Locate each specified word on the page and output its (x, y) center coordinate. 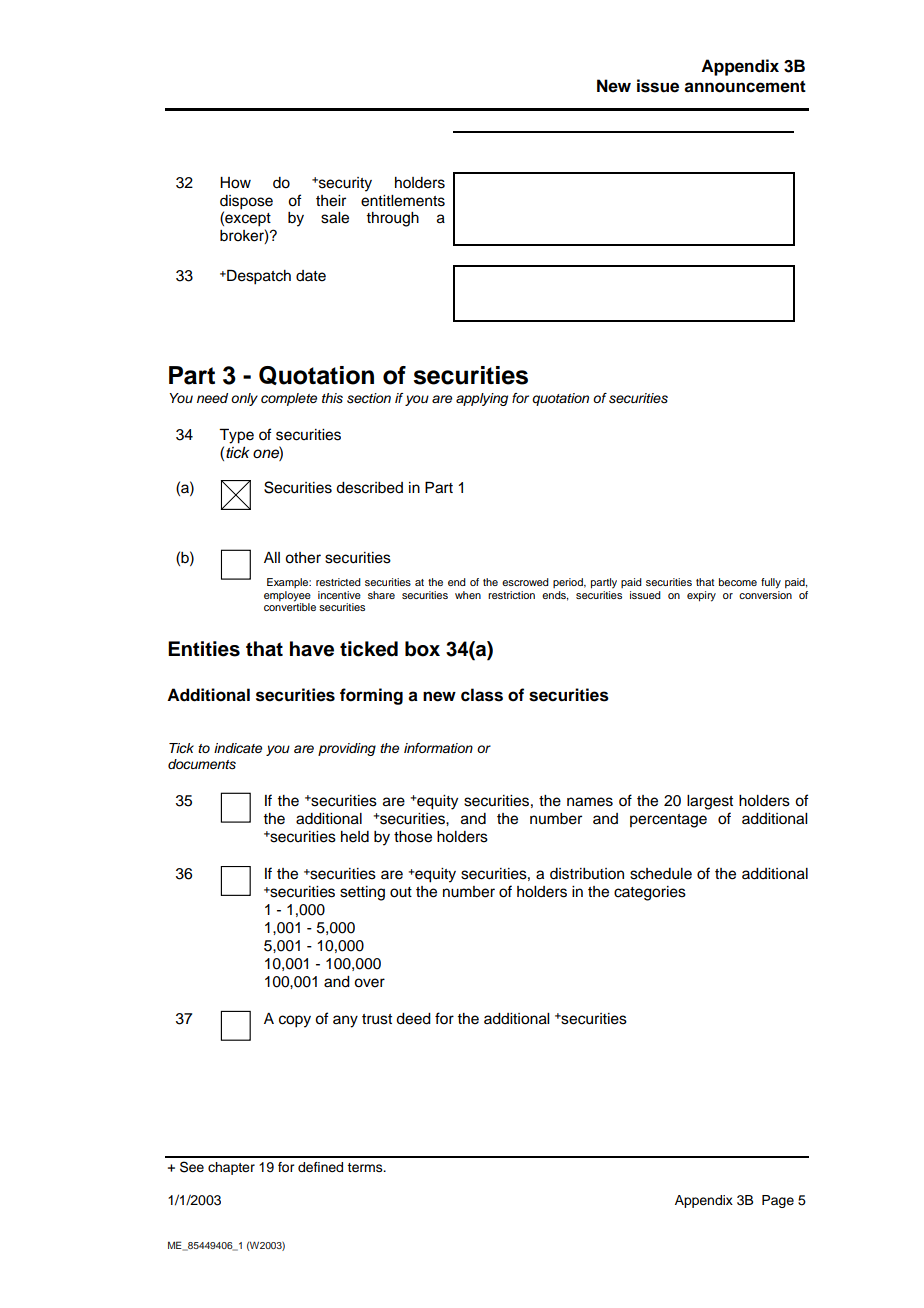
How (235, 183)
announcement (745, 86)
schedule (661, 874)
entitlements (403, 201)
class (482, 695)
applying (482, 399)
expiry (701, 596)
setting (362, 893)
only (244, 399)
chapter (231, 1168)
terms (366, 1168)
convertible (290, 606)
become (738, 582)
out (401, 892)
